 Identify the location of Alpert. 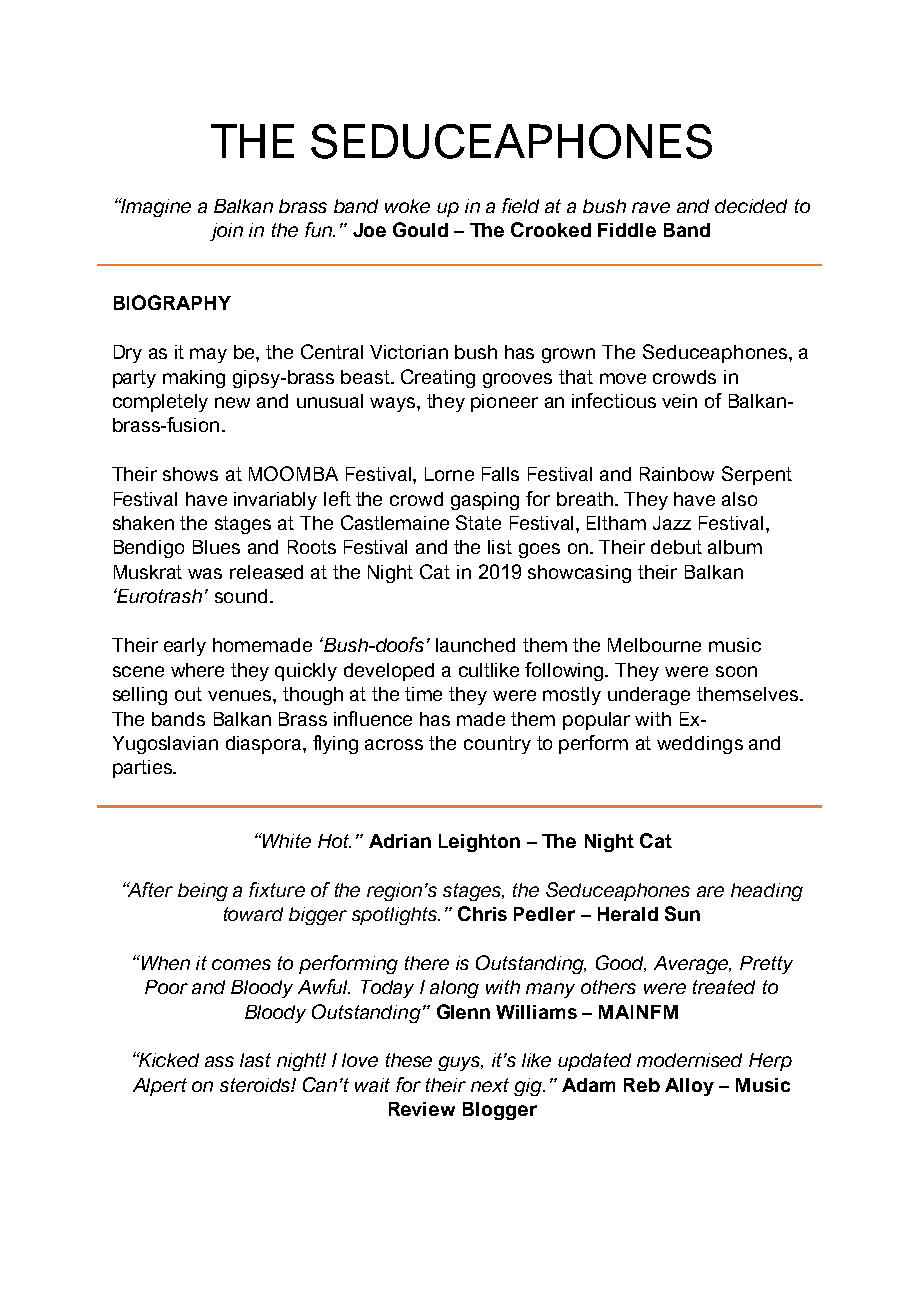
(160, 1087).
